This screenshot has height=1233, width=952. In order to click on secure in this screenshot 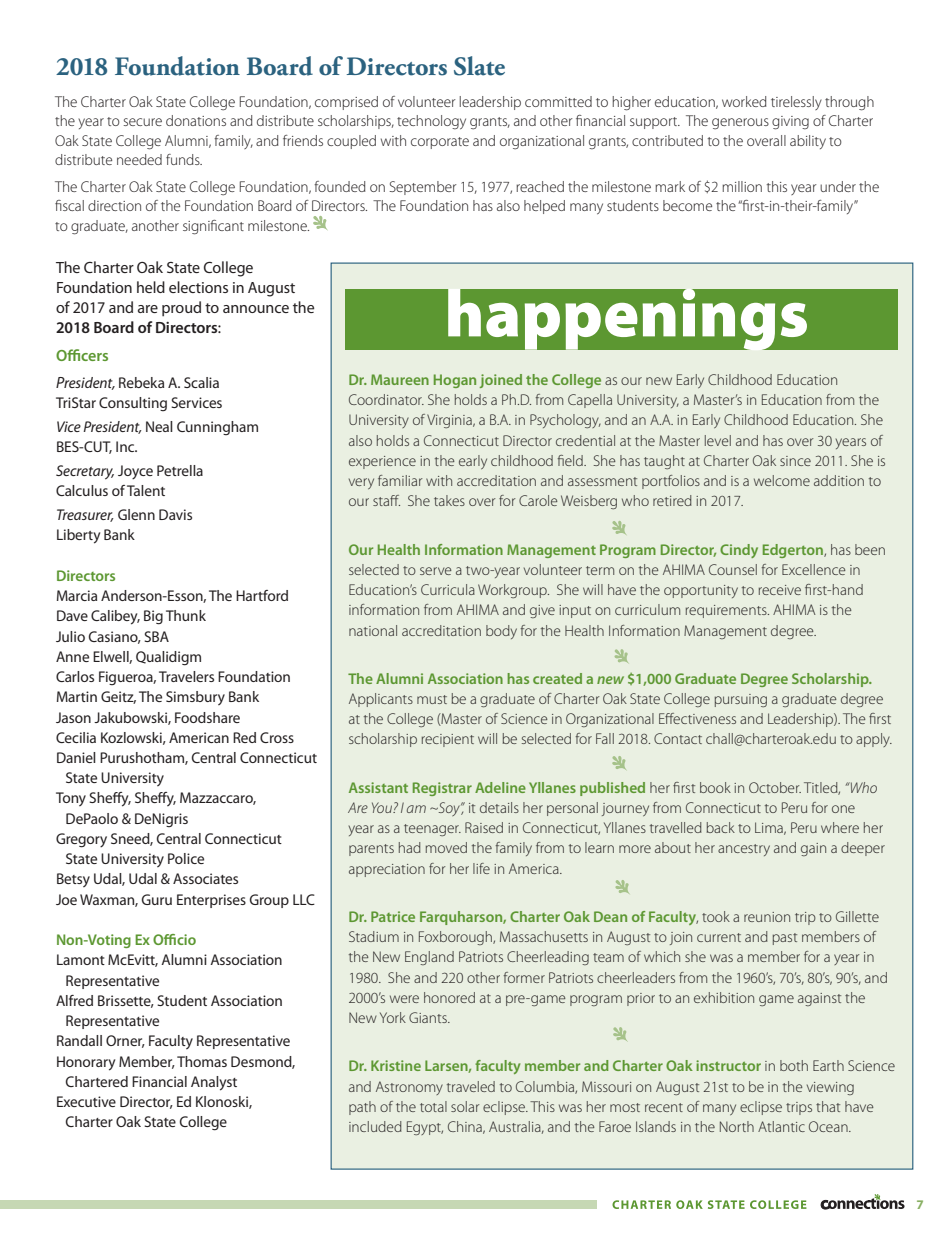, I will do `click(142, 122)`.
